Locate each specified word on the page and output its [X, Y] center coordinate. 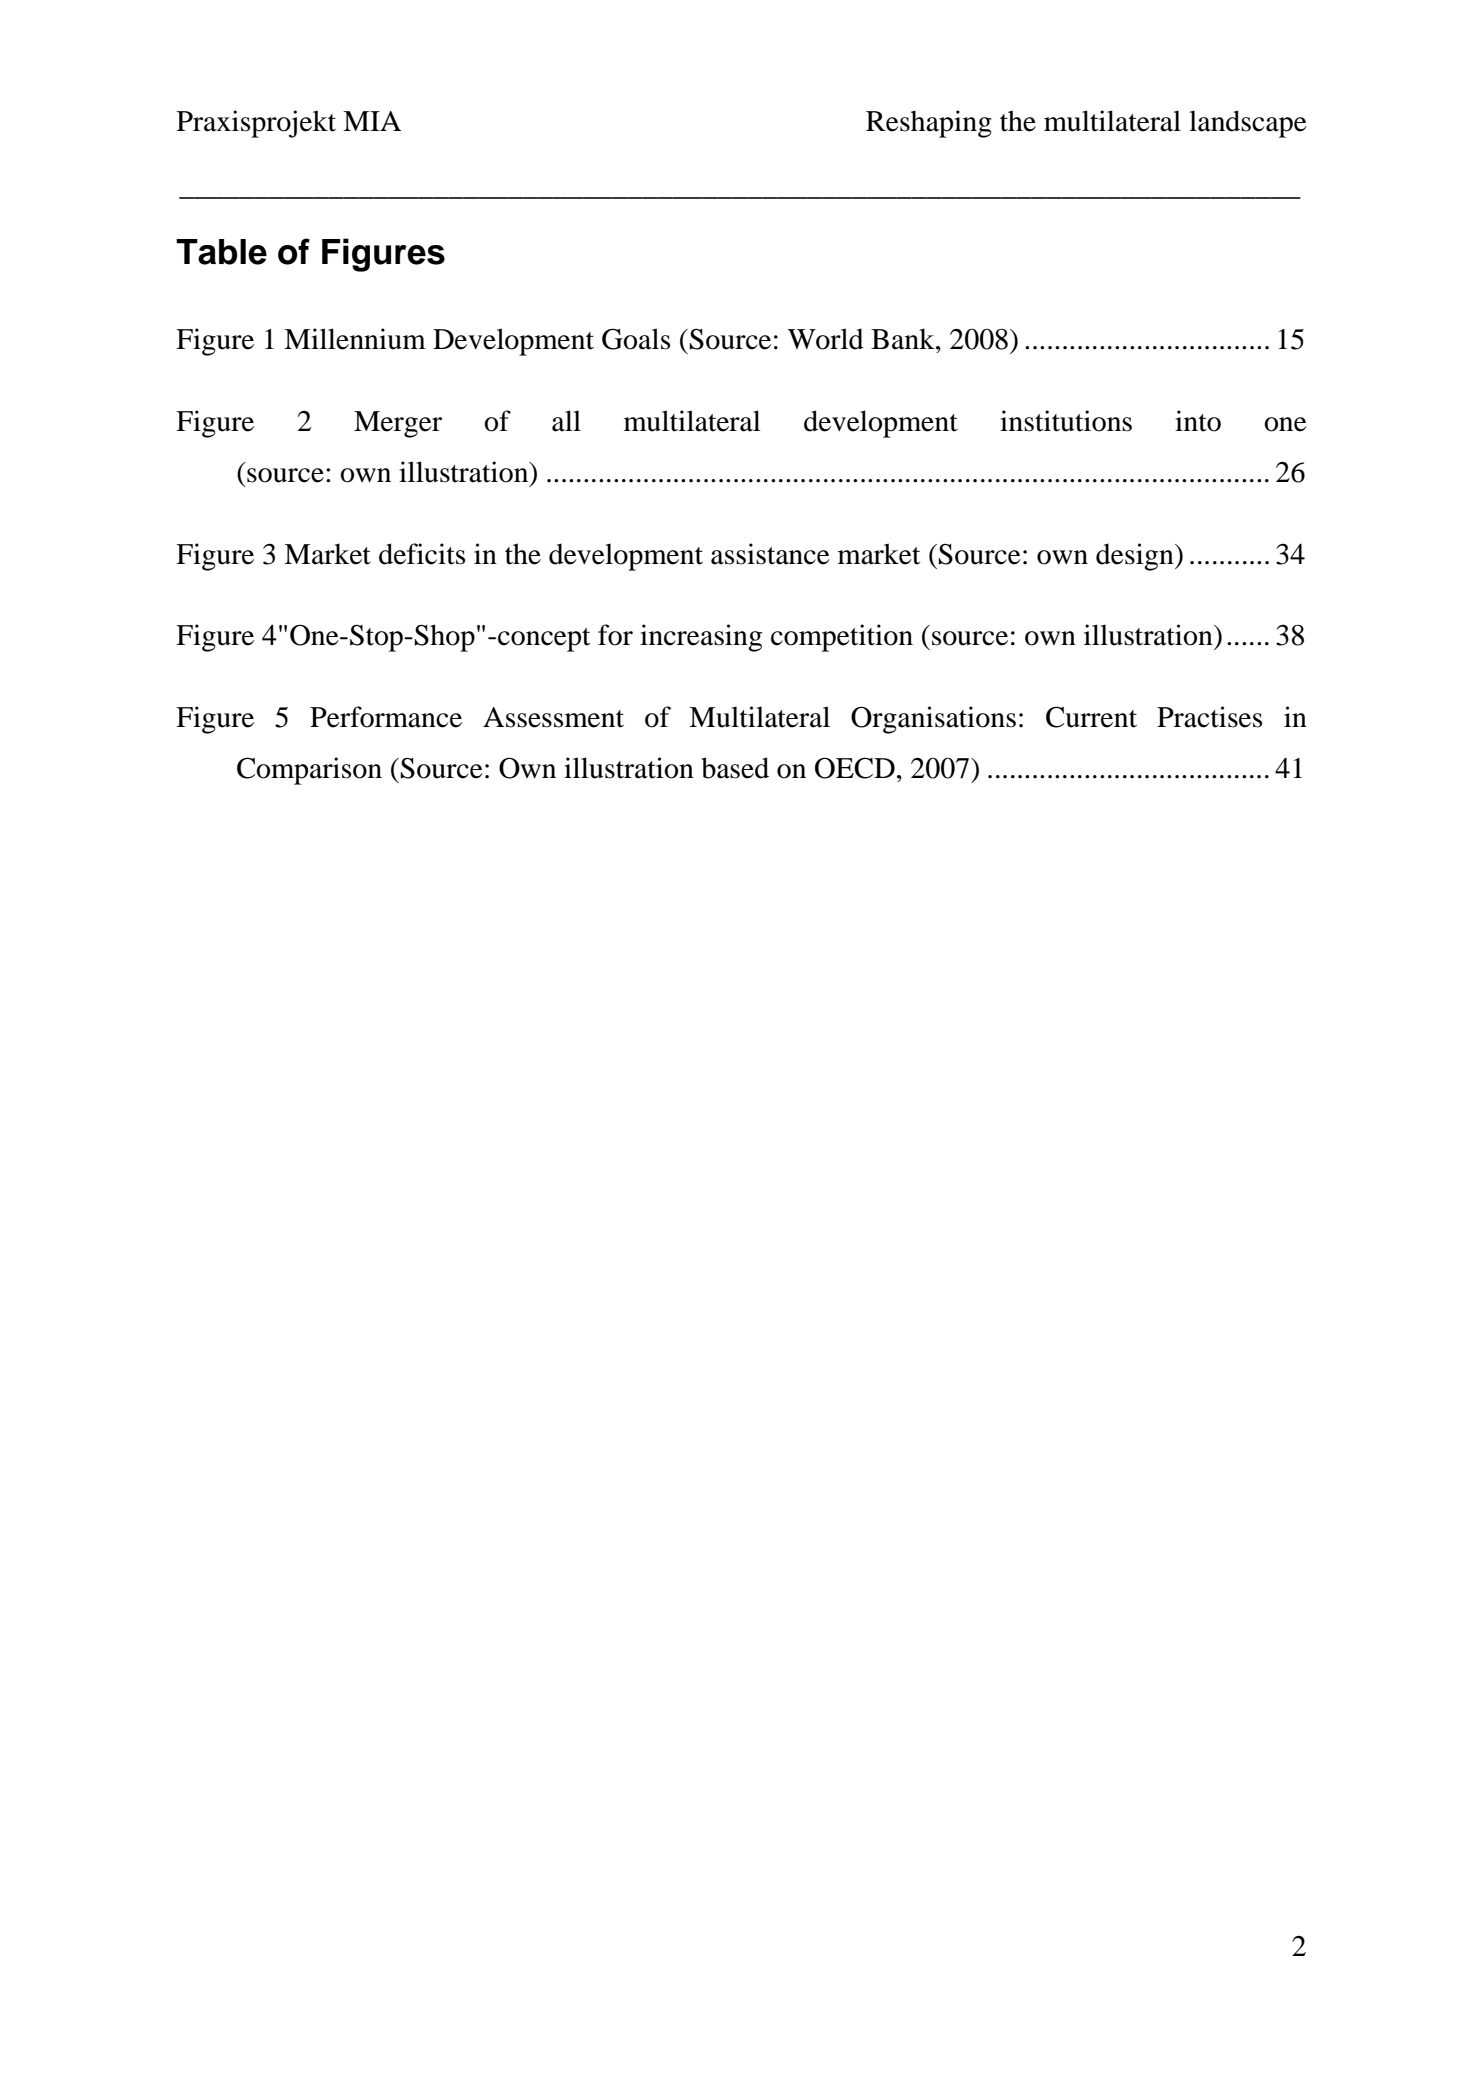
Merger [398, 424]
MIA [372, 121]
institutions [1066, 421]
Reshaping [929, 124]
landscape [1248, 124]
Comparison [309, 771]
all [566, 421]
